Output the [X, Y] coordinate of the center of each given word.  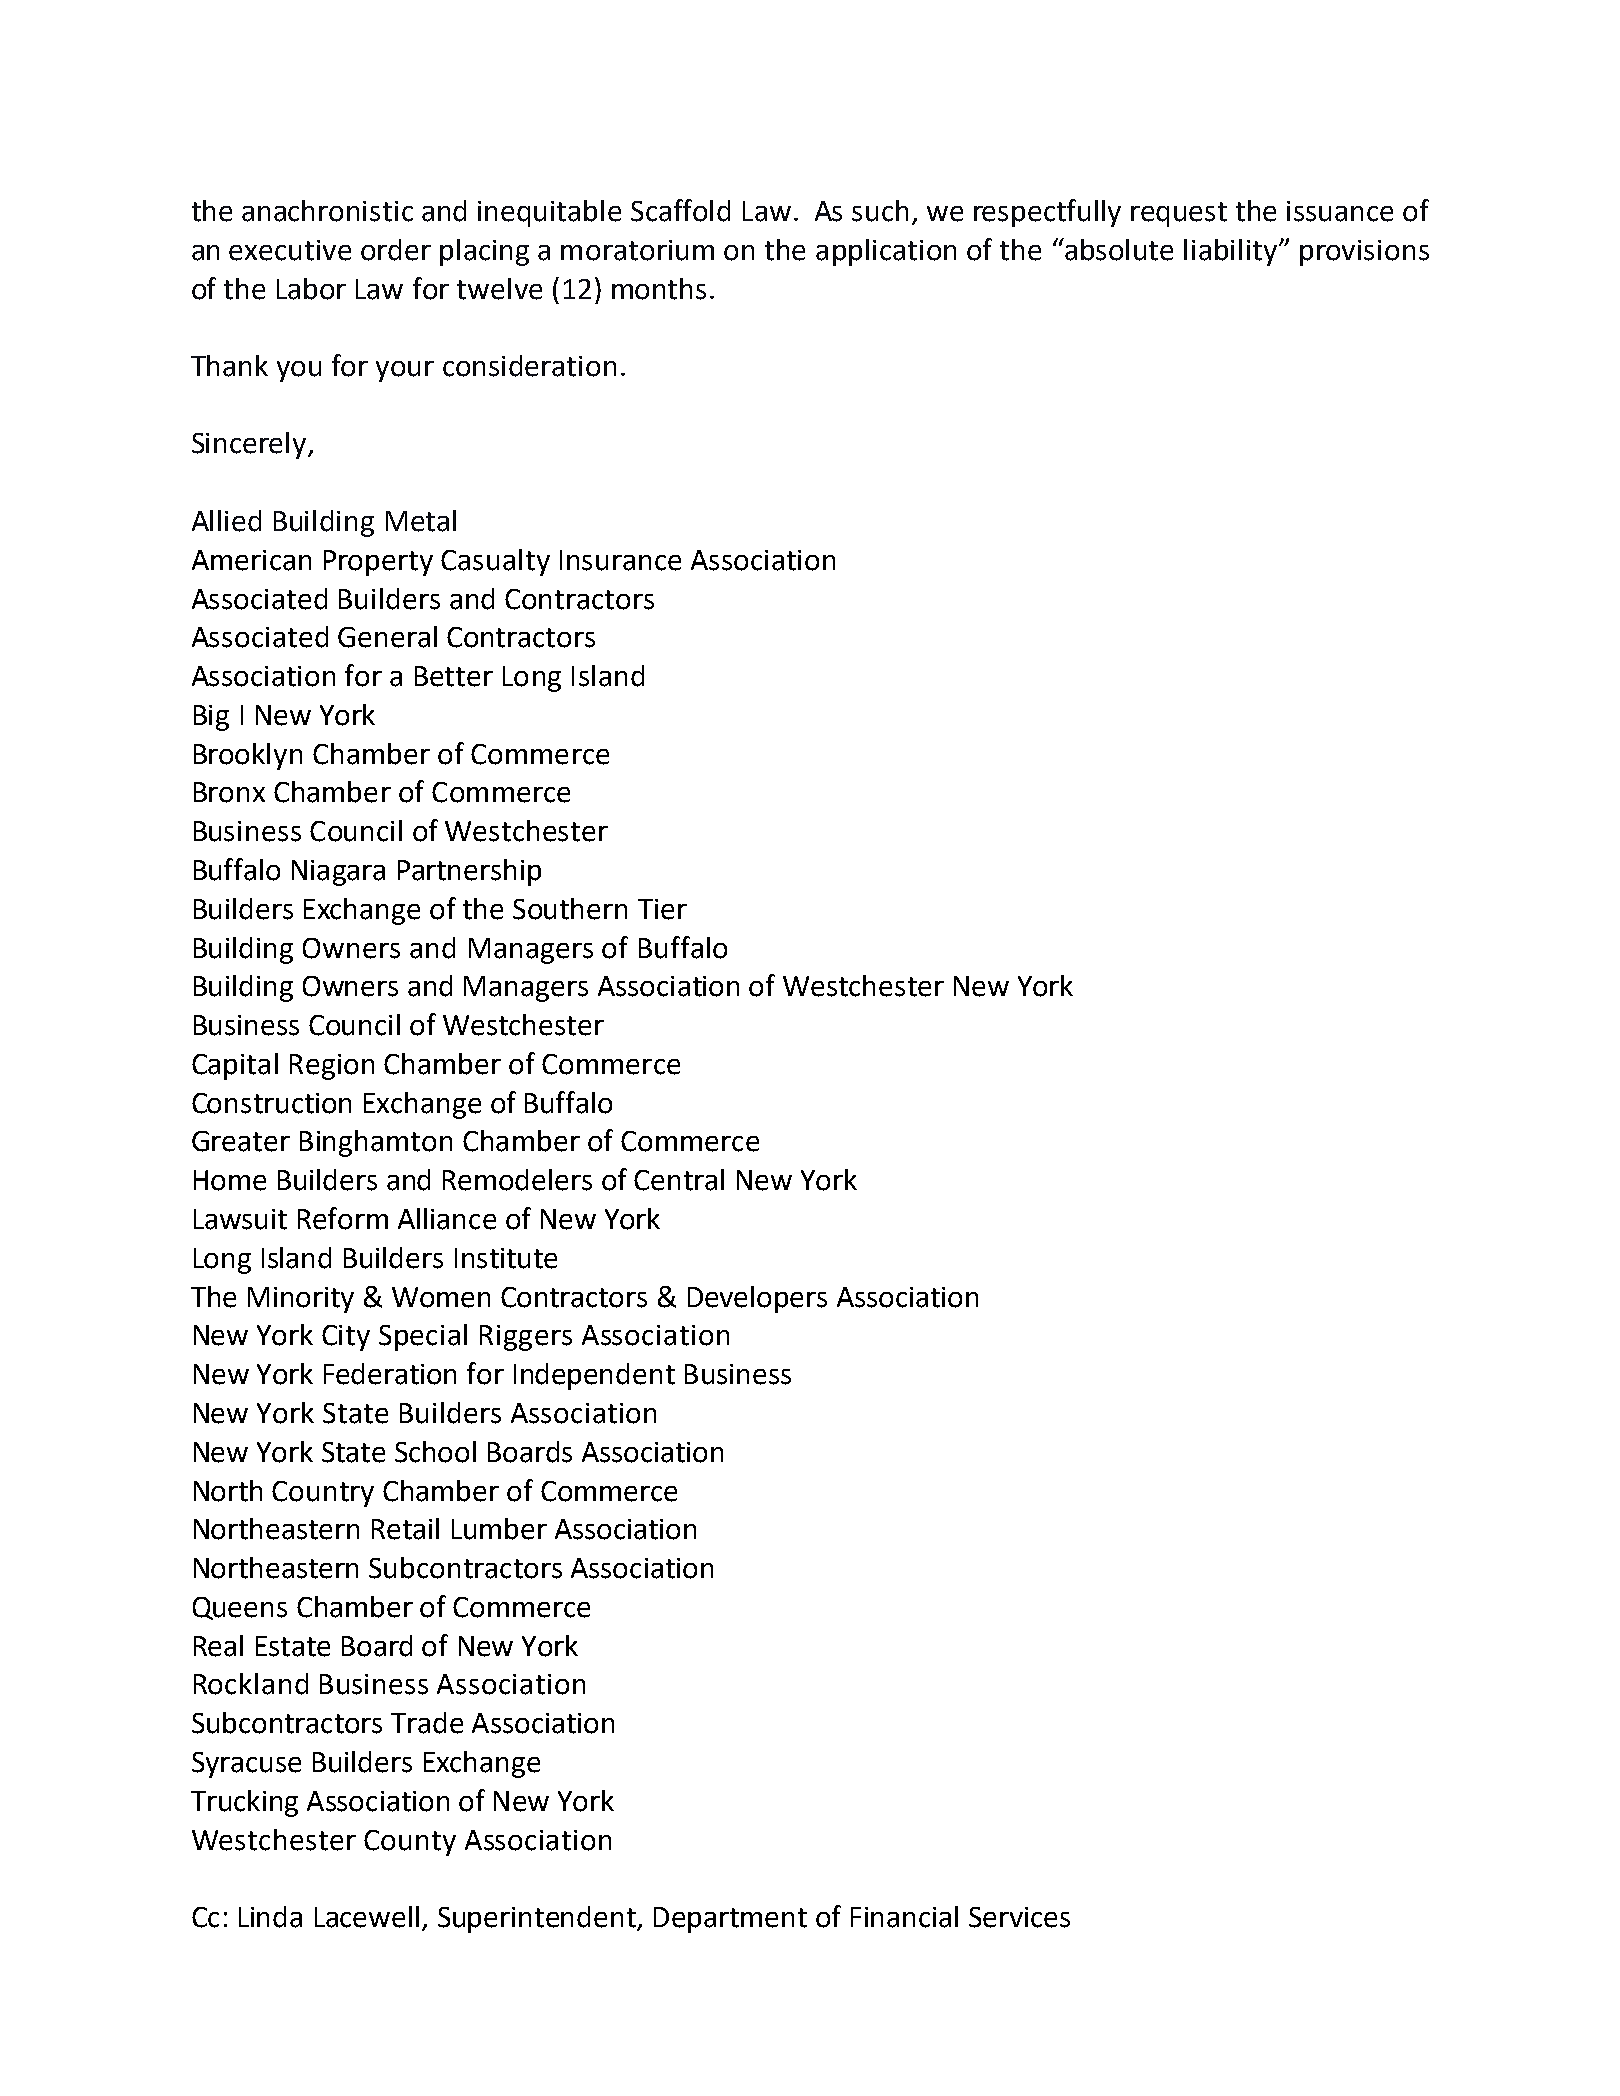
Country [323, 1494]
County [410, 1843]
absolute [1118, 249]
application [886, 252]
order [396, 250]
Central [679, 1180]
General [387, 637]
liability [1232, 252]
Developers [757, 1299]
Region [332, 1067]
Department [730, 1920]
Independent [594, 1376]
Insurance [620, 560]
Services [1019, 1917]
